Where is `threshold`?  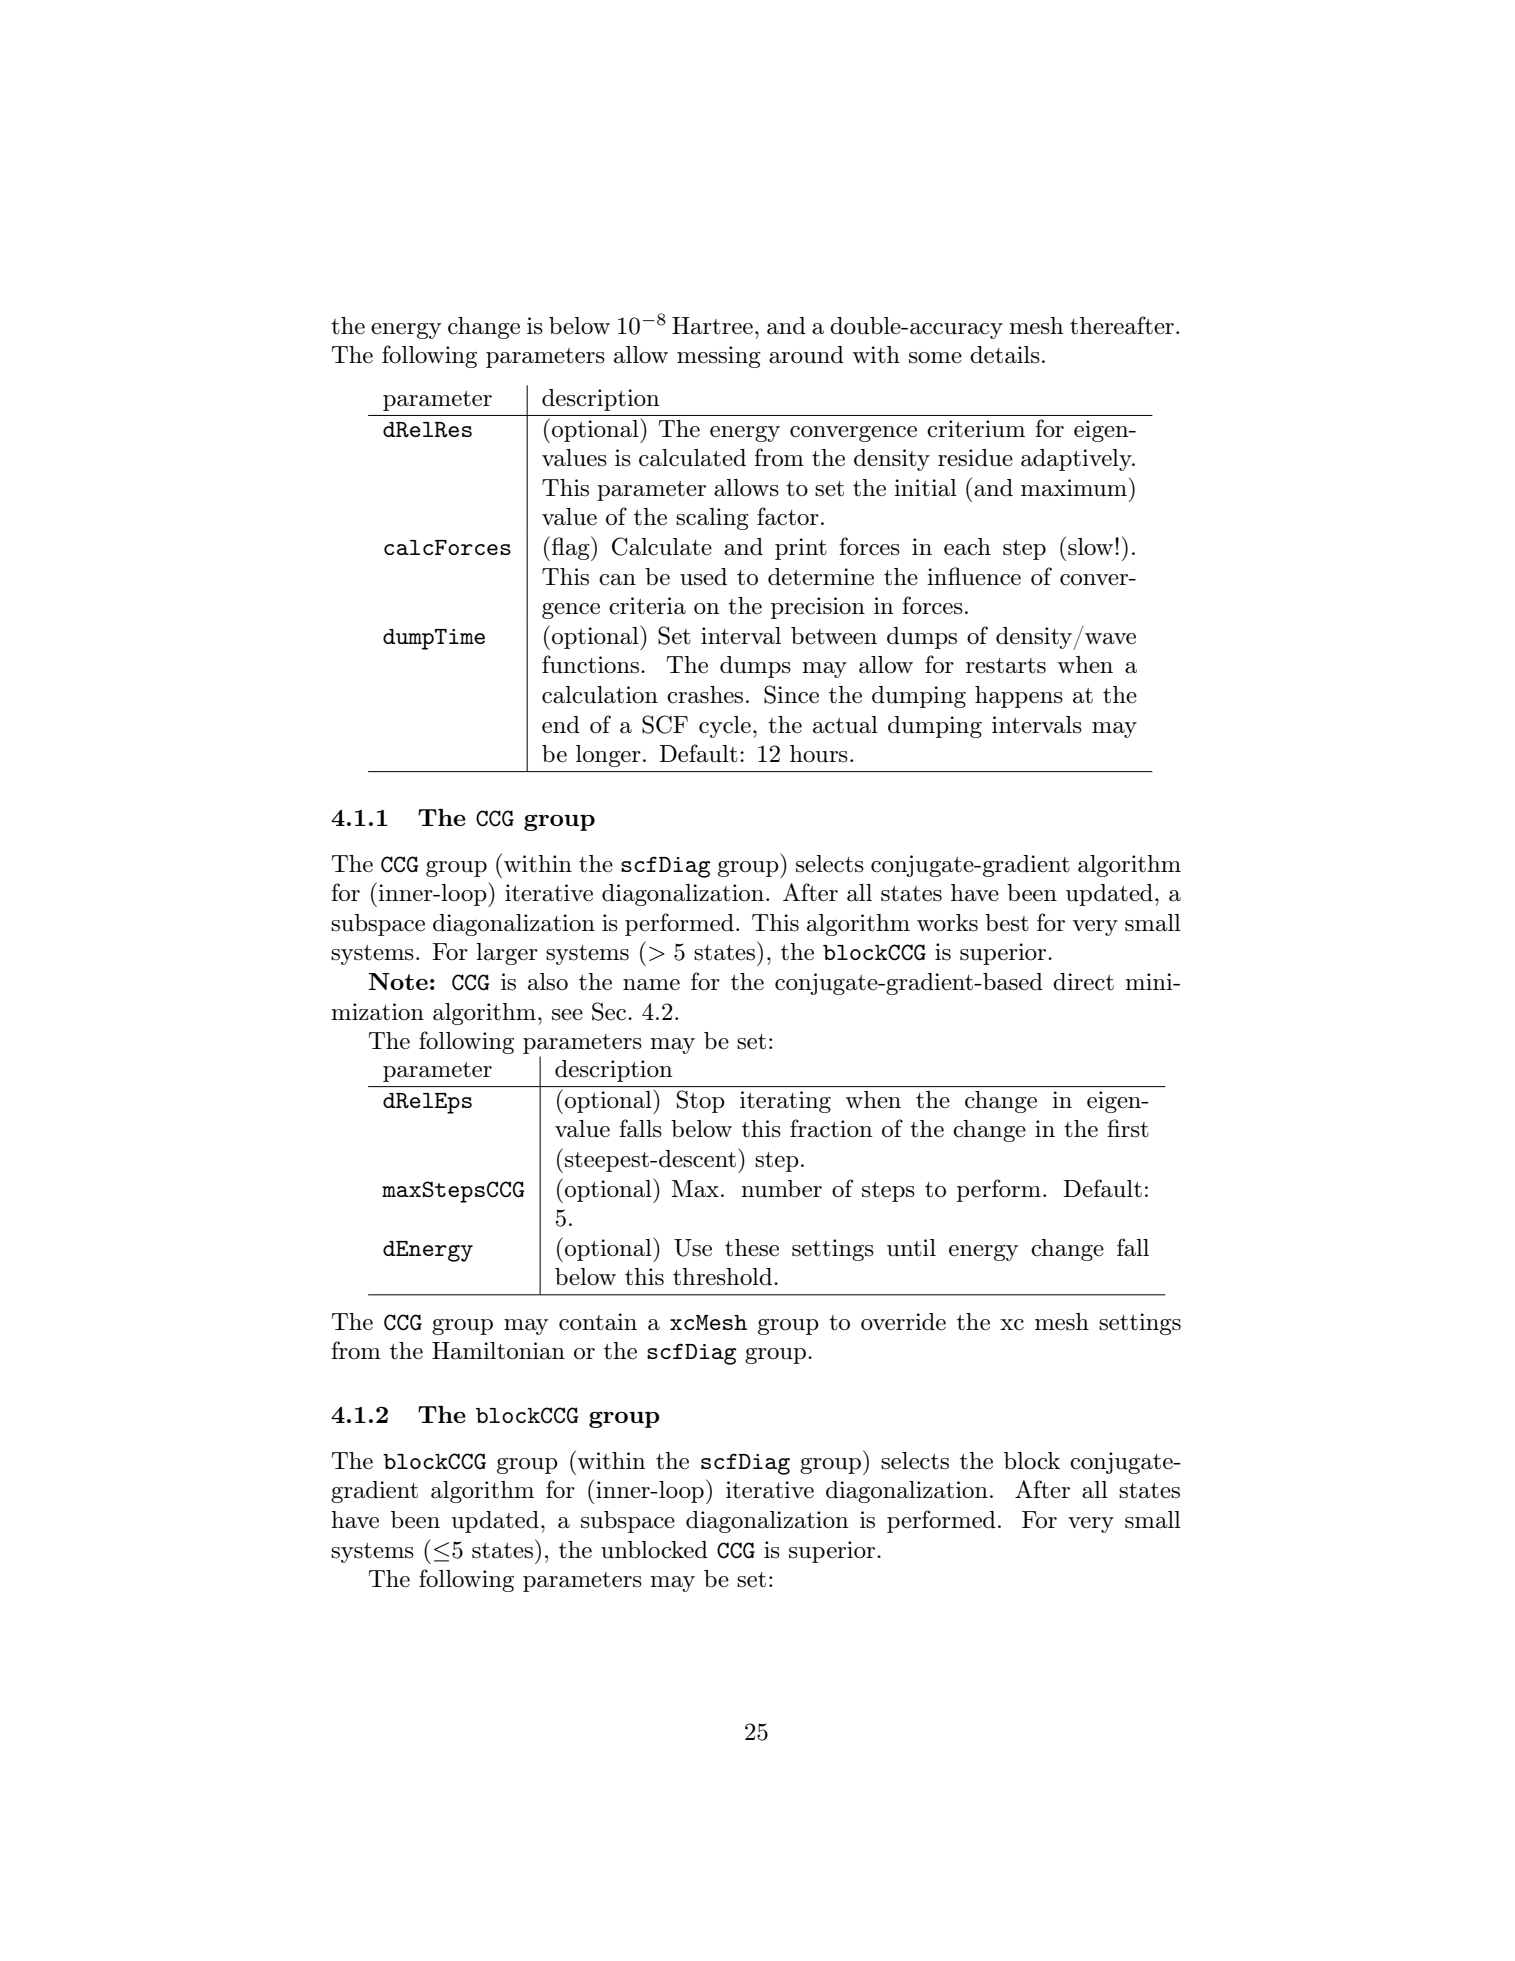 threshold is located at coordinates (724, 1277).
